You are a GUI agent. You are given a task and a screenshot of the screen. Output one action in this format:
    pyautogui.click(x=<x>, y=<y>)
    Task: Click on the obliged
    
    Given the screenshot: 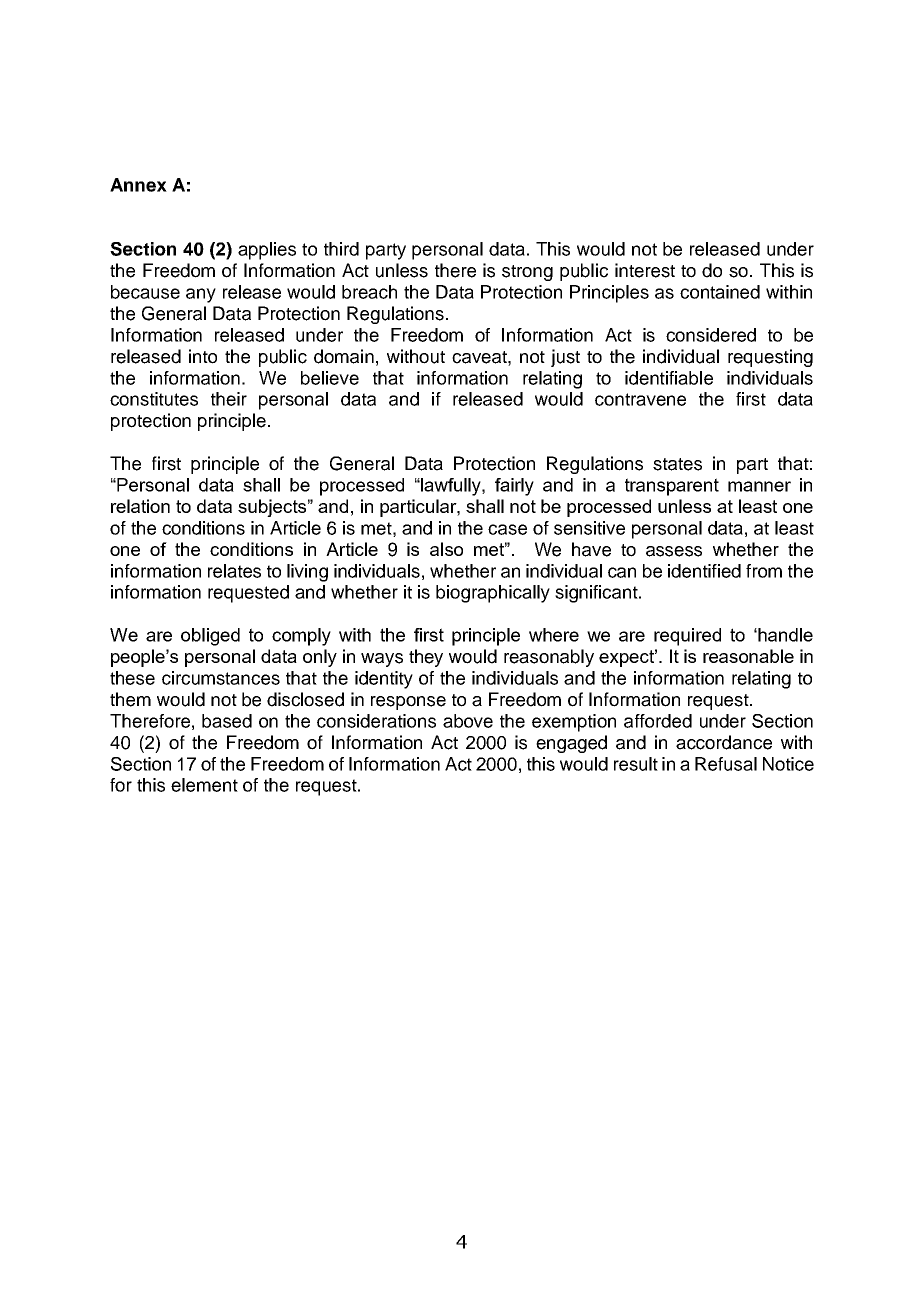 What is the action you would take?
    pyautogui.click(x=210, y=637)
